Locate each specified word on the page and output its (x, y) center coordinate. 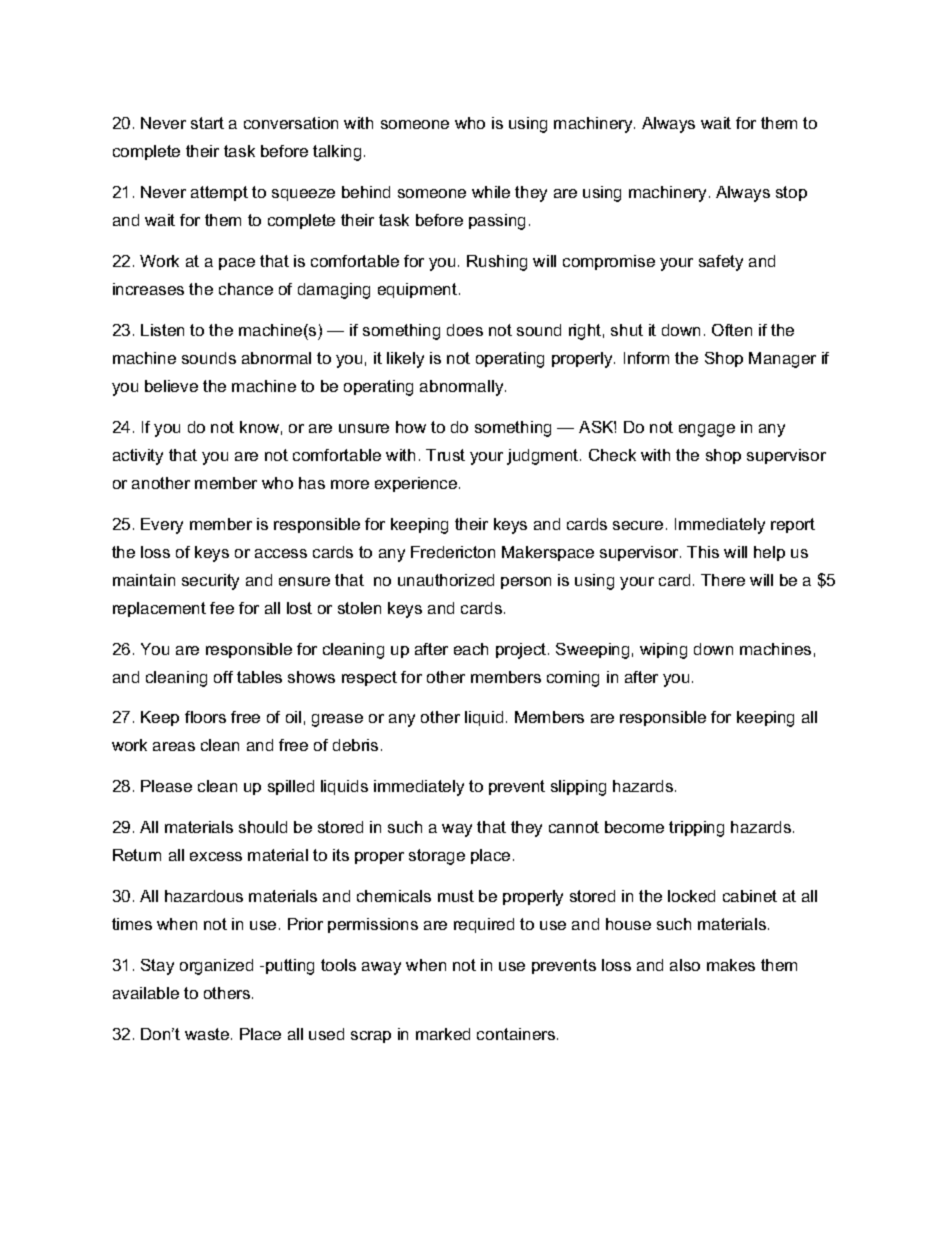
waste (208, 1034)
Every (162, 526)
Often (732, 330)
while (491, 192)
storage (437, 857)
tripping (696, 829)
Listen (162, 330)
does (465, 330)
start (207, 123)
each (471, 649)
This (703, 552)
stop (791, 193)
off (223, 677)
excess (216, 856)
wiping (663, 651)
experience (417, 484)
